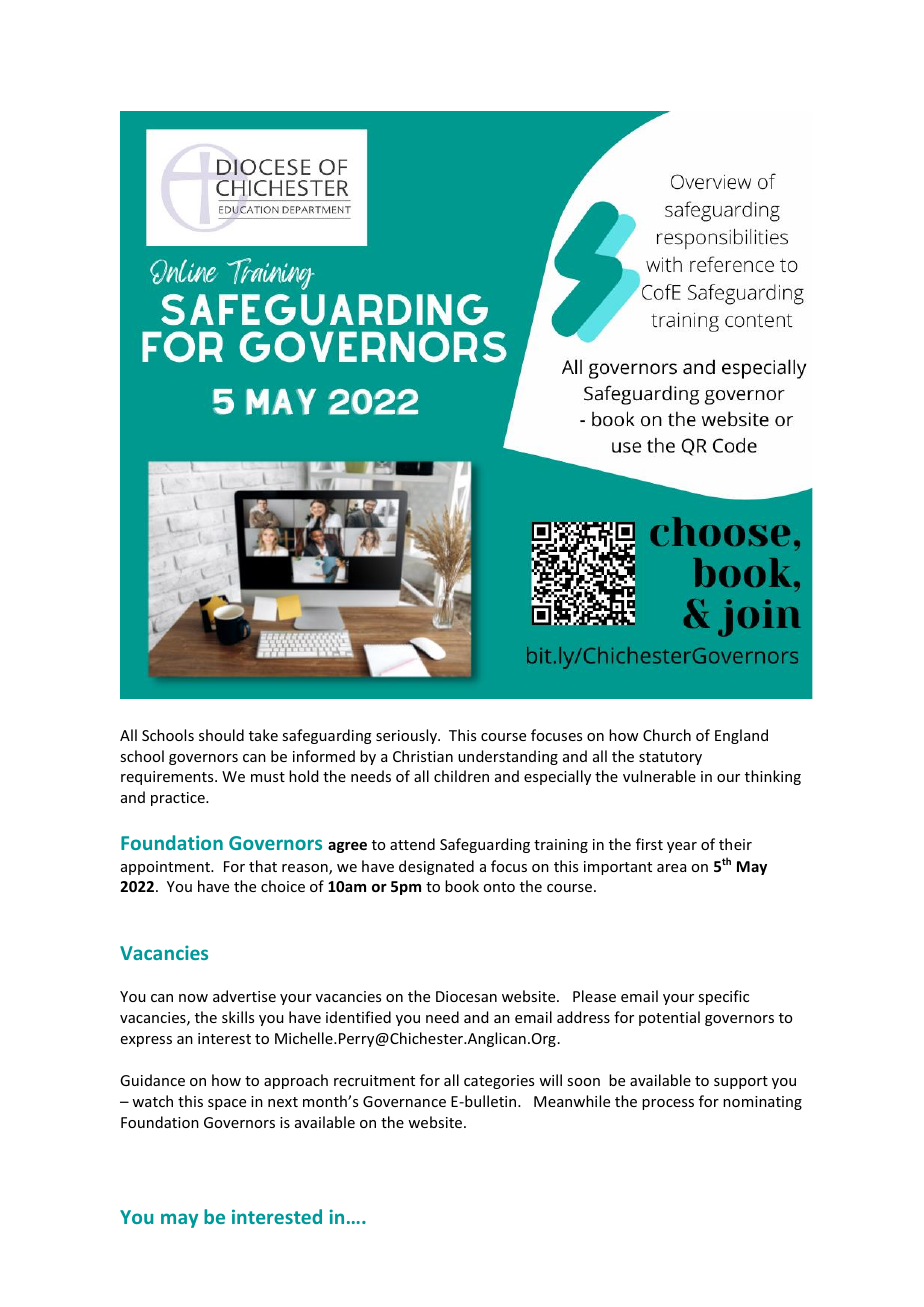 The width and height of the screenshot is (924, 1307). I want to click on designated, so click(436, 867).
